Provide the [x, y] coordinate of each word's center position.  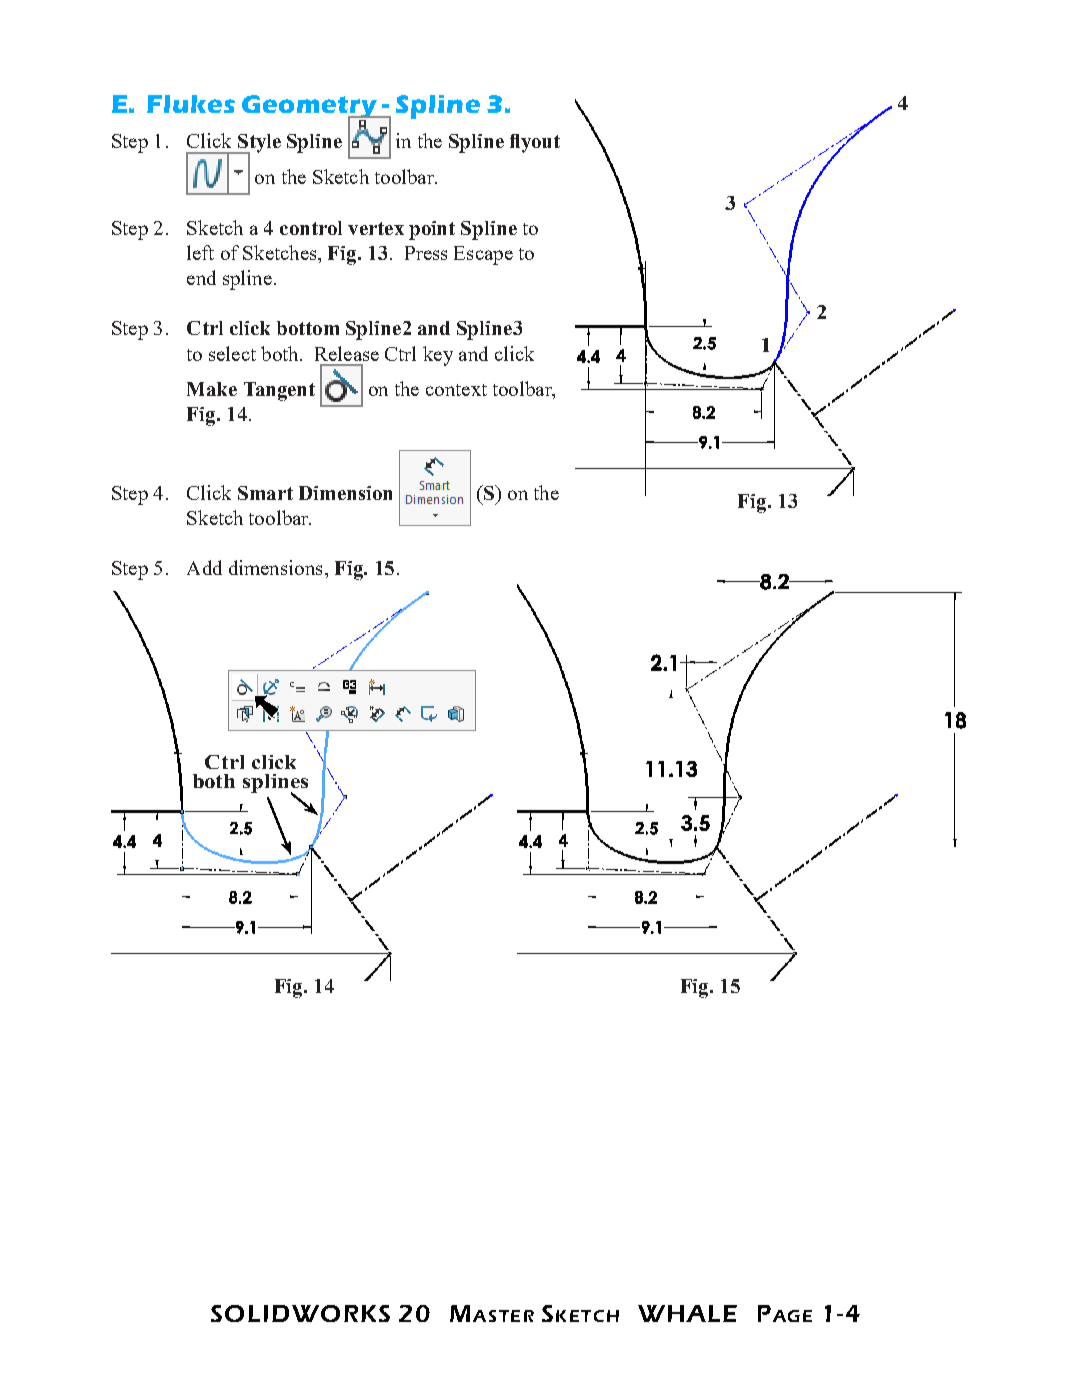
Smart [265, 493]
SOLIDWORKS [300, 1313]
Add [204, 567]
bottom [308, 328]
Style [258, 144]
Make [212, 389]
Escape [483, 255]
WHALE [687, 1313]
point [432, 230]
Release [347, 353]
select [232, 353]
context [456, 390]
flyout [535, 143]
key [438, 356]
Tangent [279, 391]
